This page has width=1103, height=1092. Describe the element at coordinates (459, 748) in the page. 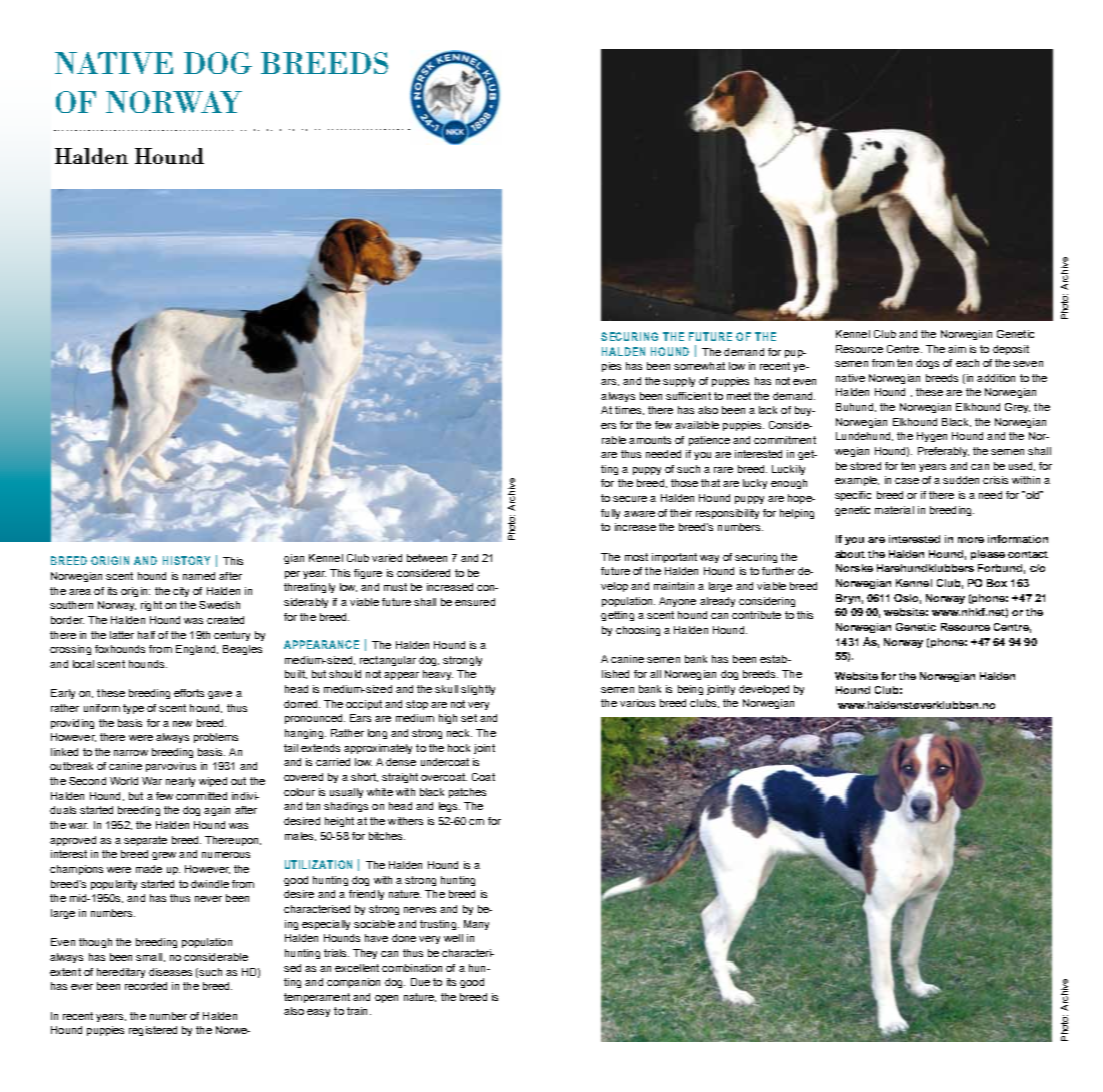

I see `hock` at that location.
